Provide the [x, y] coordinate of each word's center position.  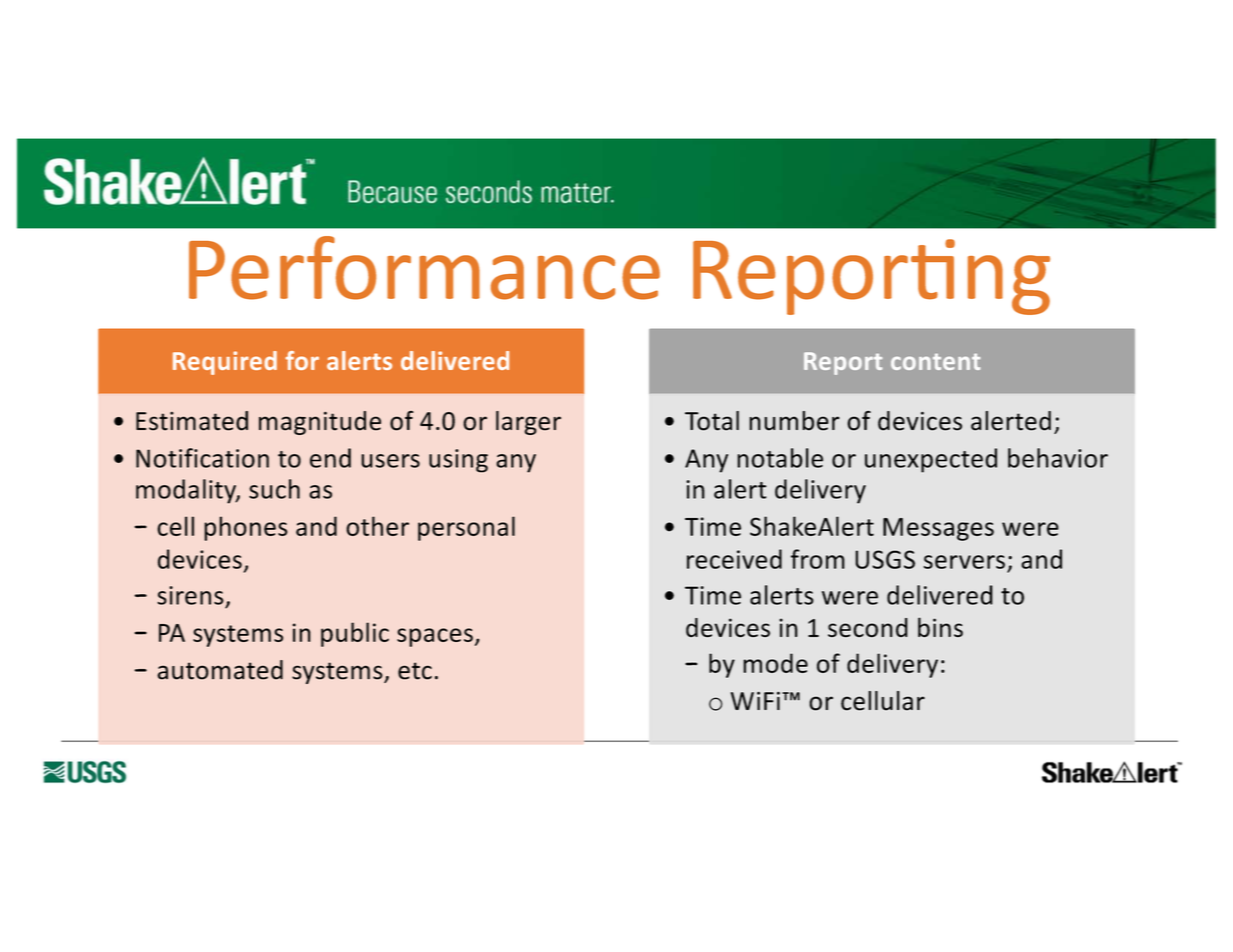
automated [220, 670]
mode [775, 663]
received [734, 559]
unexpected [931, 460]
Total [712, 421]
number [794, 421]
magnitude [320, 423]
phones [246, 528]
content [936, 362]
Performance [424, 268]
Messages [938, 529]
